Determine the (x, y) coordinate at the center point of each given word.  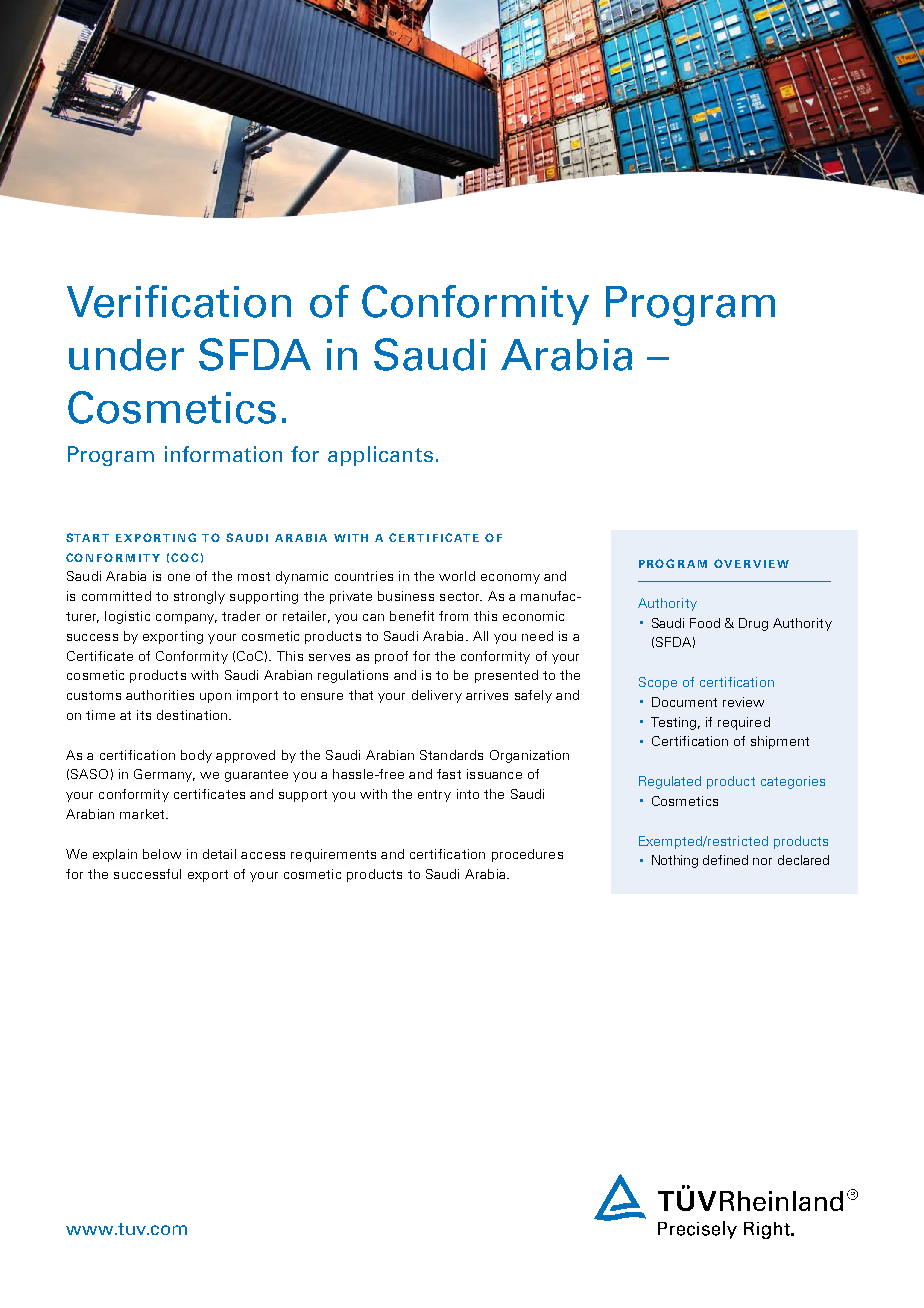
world (457, 576)
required (744, 723)
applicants (380, 456)
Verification (179, 301)
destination (192, 715)
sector (461, 596)
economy (510, 579)
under (126, 355)
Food (705, 623)
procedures (527, 855)
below (162, 854)
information (223, 454)
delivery (437, 696)
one (179, 577)
